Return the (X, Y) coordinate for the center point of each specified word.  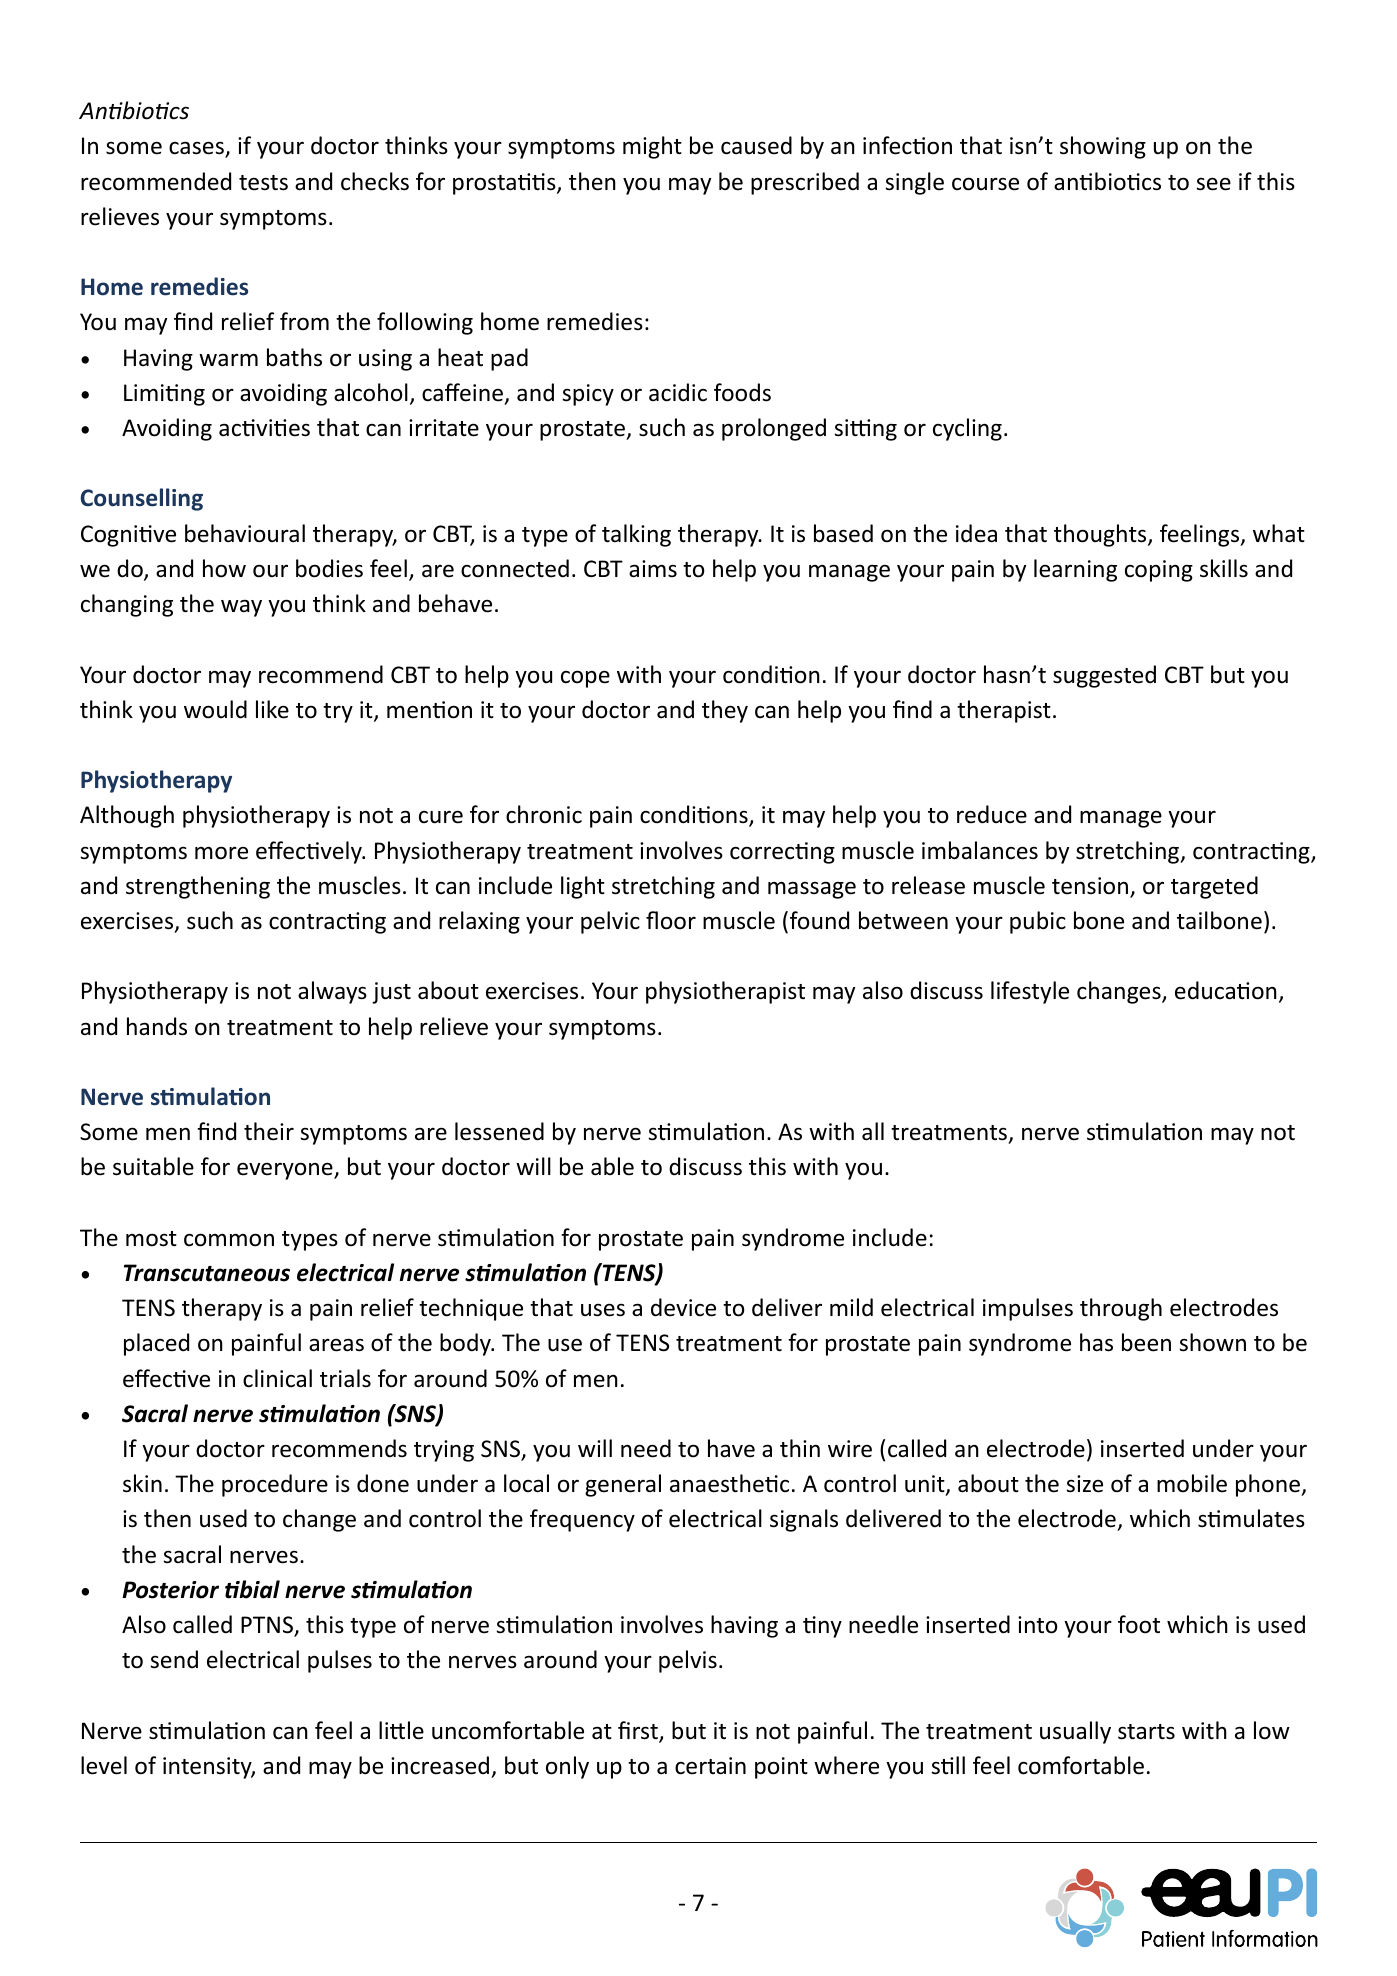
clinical (277, 1378)
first (639, 1731)
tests (263, 183)
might (652, 147)
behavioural (245, 533)
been (1146, 1342)
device (683, 1307)
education (1226, 990)
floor (671, 920)
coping (1159, 571)
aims (653, 569)
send (174, 1659)
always (332, 992)
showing (1103, 147)
